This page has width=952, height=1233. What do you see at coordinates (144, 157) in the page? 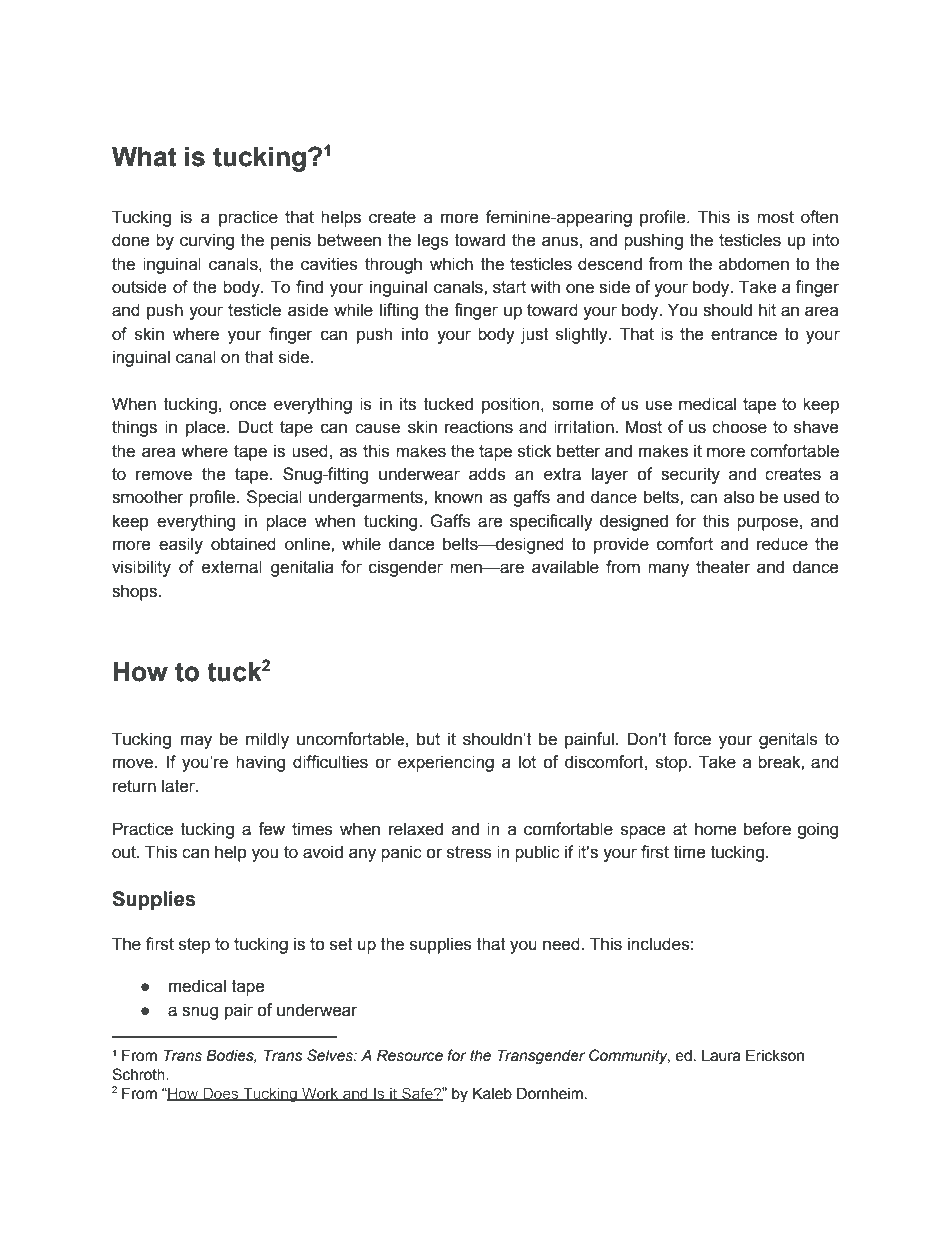
I see `What` at bounding box center [144, 157].
